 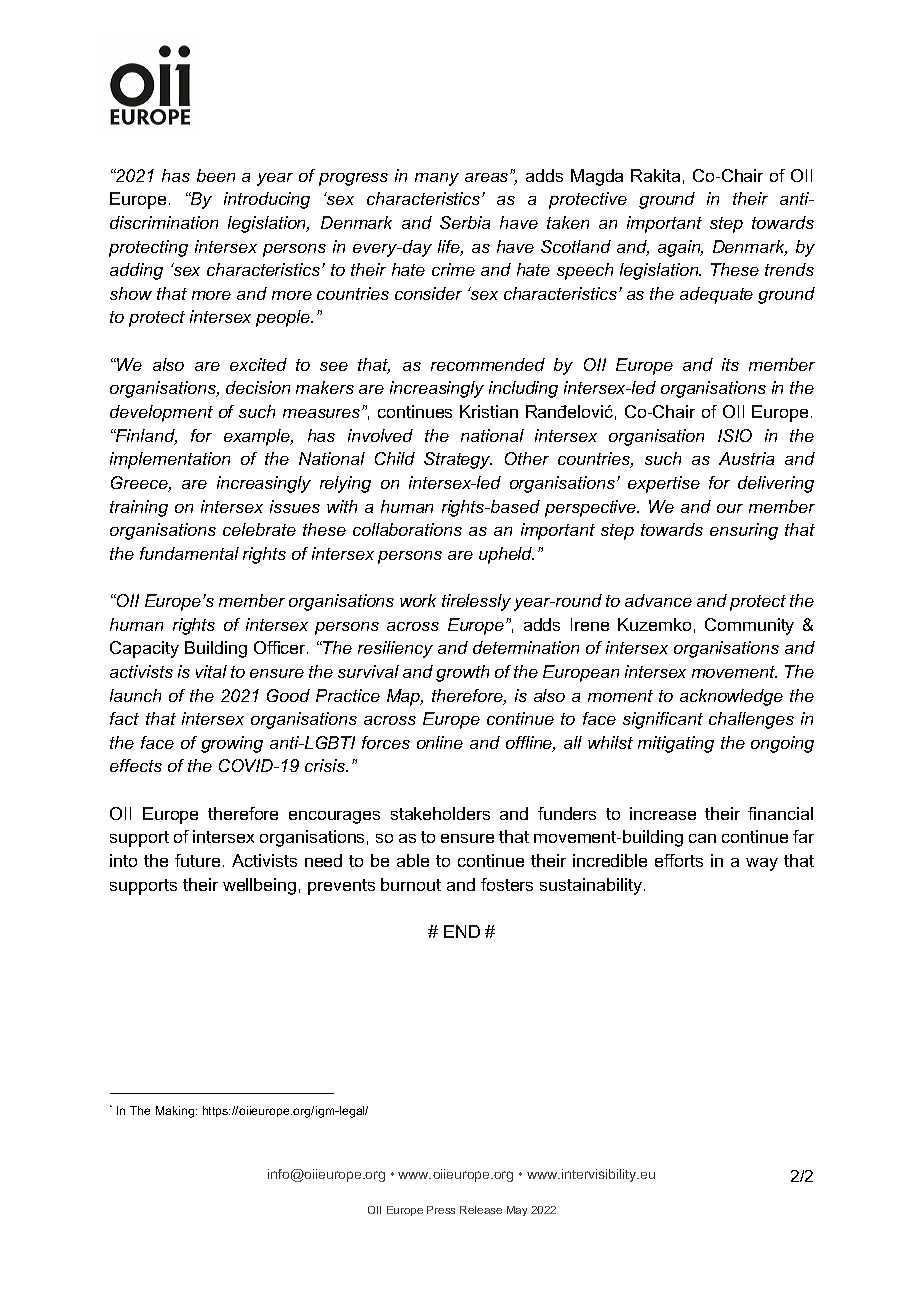 I want to click on growth, so click(x=462, y=673).
